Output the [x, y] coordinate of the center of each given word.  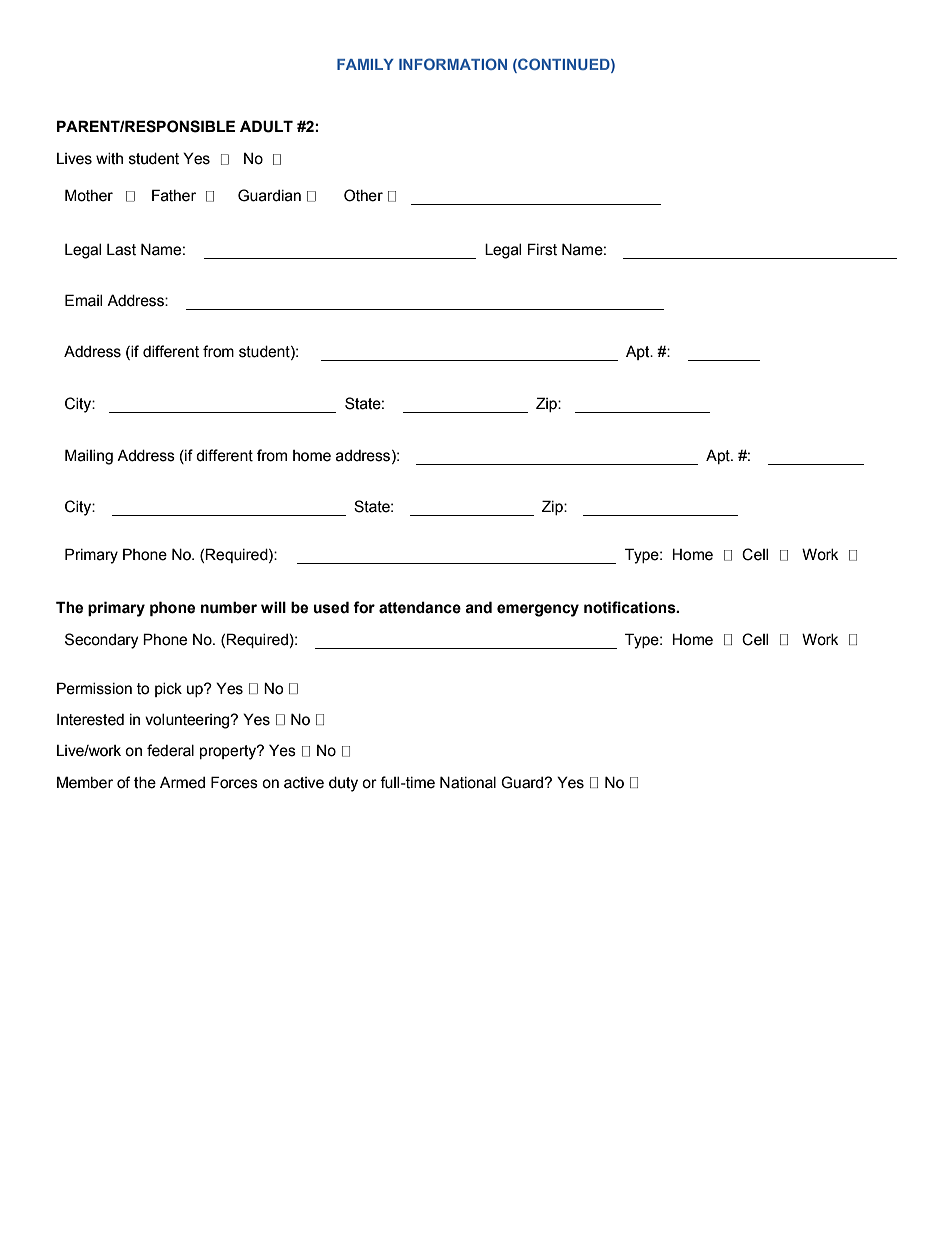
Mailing [89, 457]
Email [83, 300]
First [542, 249]
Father [174, 195]
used [331, 607]
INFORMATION [453, 64]
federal [170, 750]
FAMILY [365, 64]
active [304, 783]
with [109, 159]
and [478, 607]
